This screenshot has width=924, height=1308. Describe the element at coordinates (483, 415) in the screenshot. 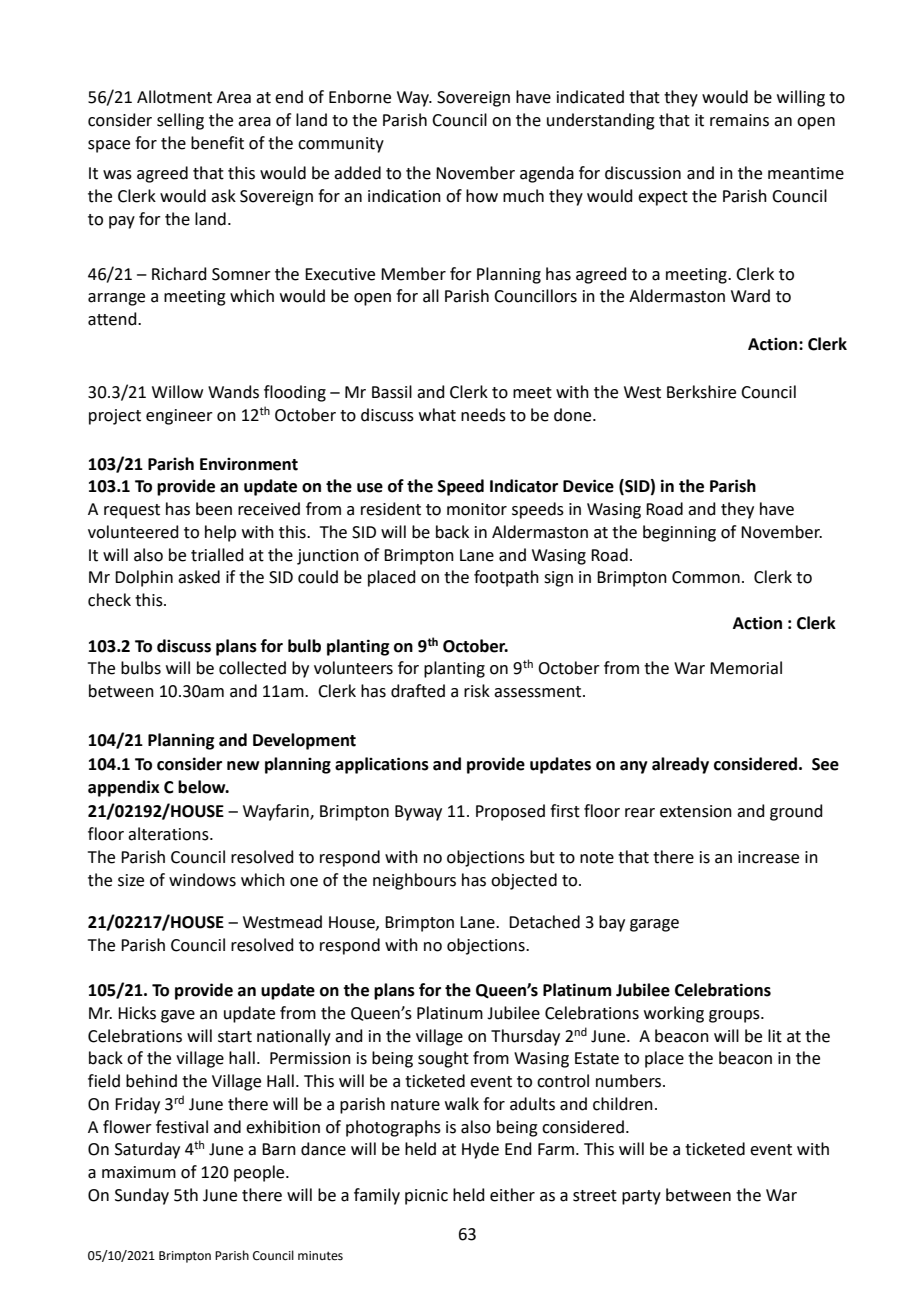

I see `needs` at that location.
